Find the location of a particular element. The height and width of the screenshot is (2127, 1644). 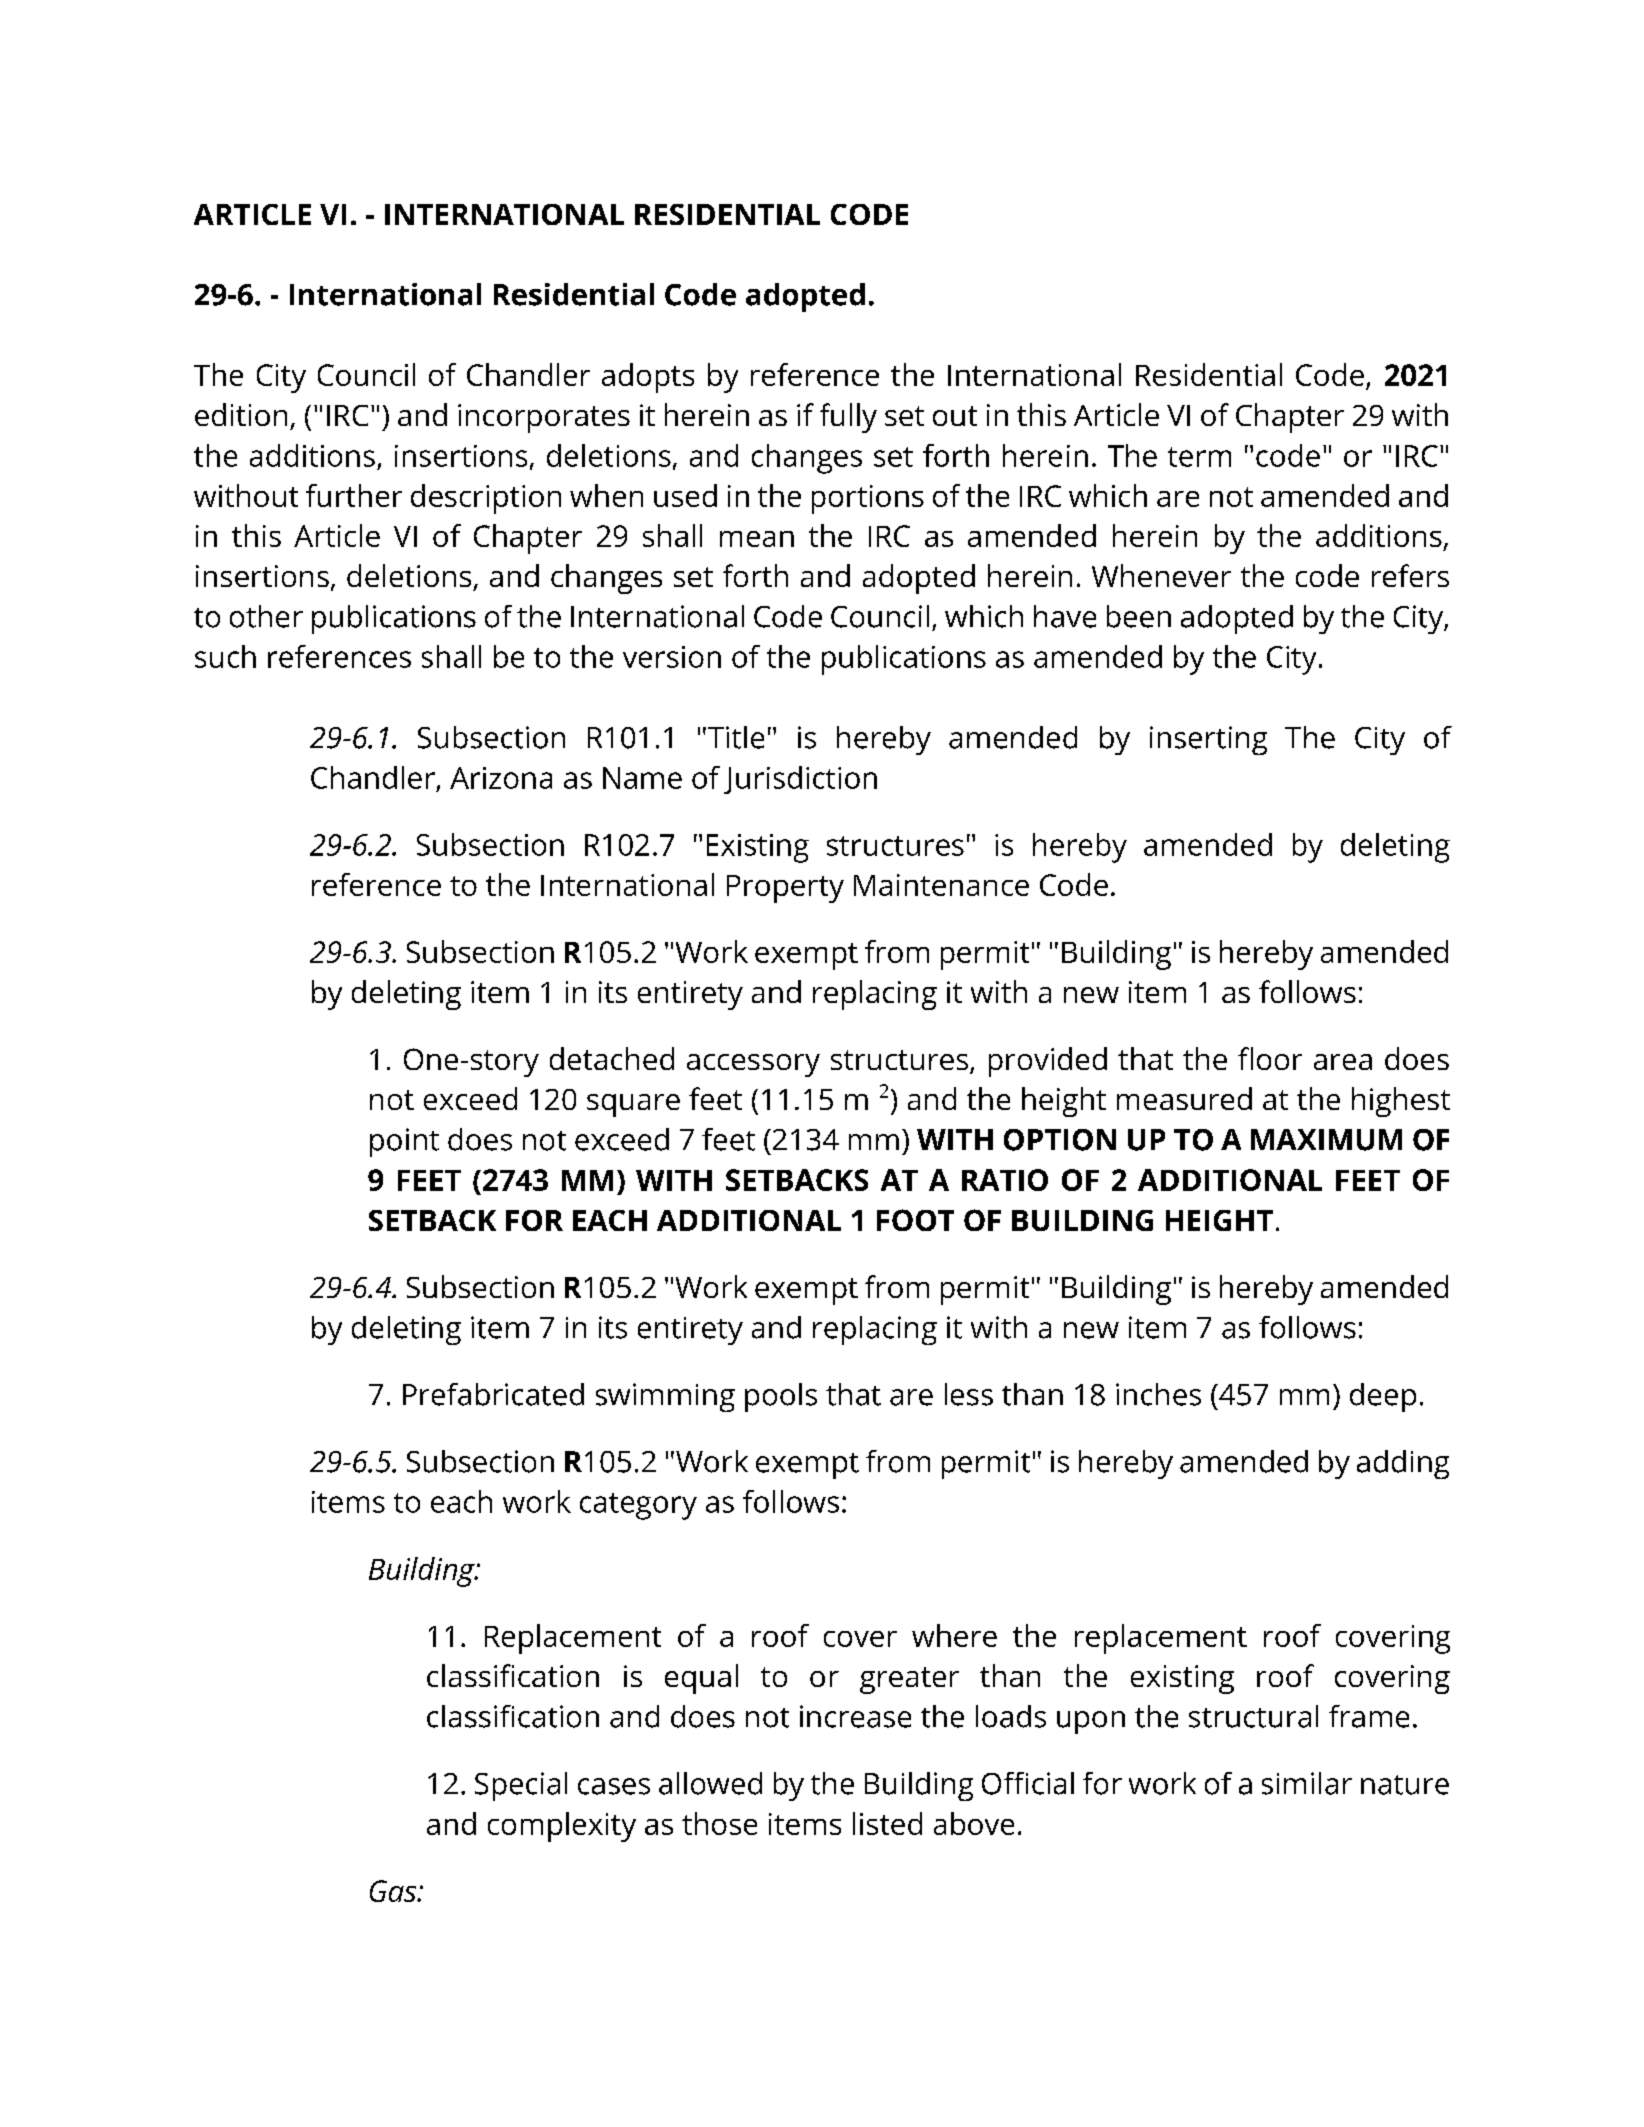

Prefabricated is located at coordinates (493, 1394).
